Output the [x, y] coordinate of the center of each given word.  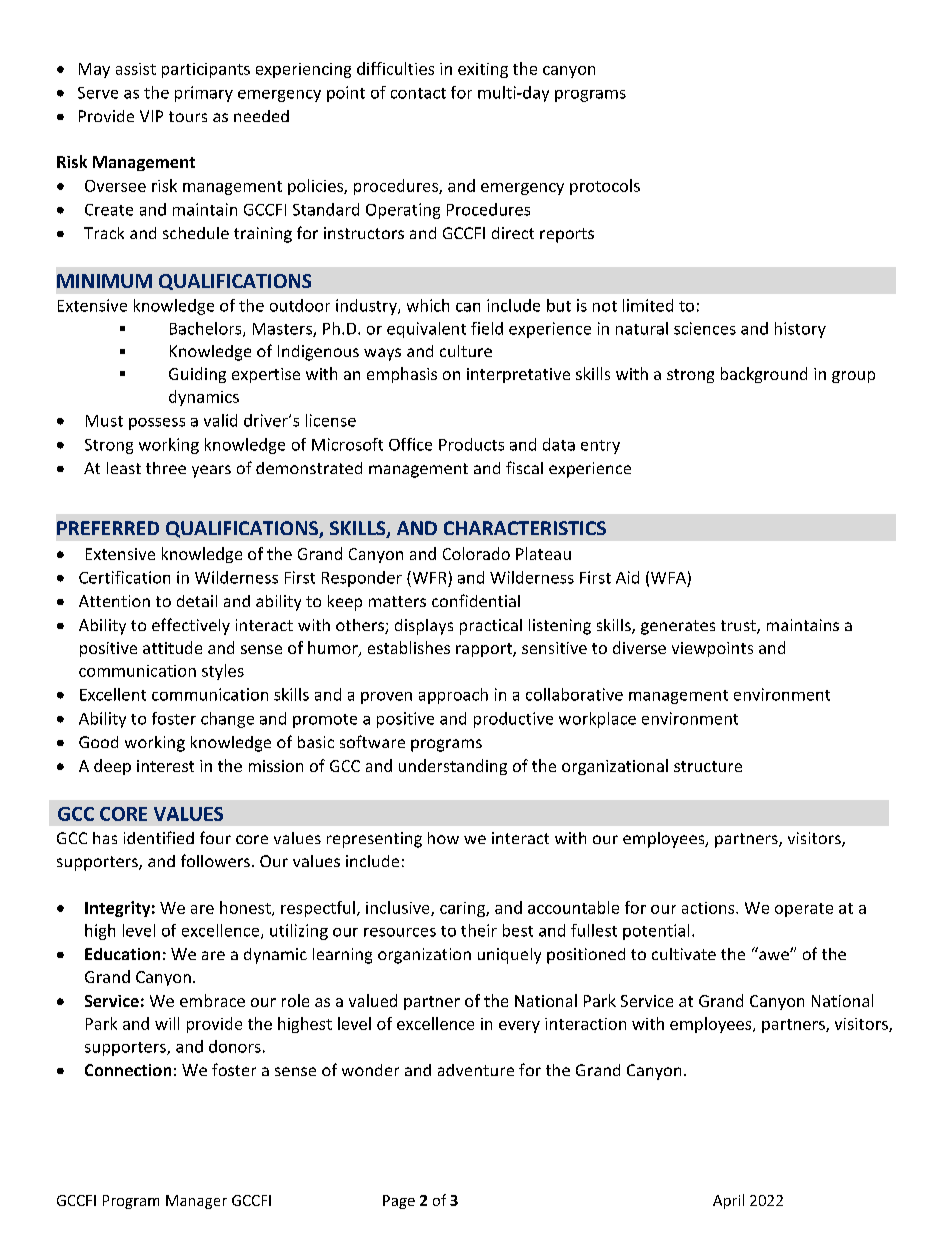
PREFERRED [108, 528]
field [487, 328]
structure [708, 766]
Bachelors [207, 329]
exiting [483, 70]
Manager [196, 1202]
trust [739, 627]
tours [188, 116]
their [479, 930]
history [800, 330]
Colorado [476, 553]
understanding [453, 767]
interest [165, 766]
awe [775, 955]
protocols [605, 187]
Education [122, 954]
